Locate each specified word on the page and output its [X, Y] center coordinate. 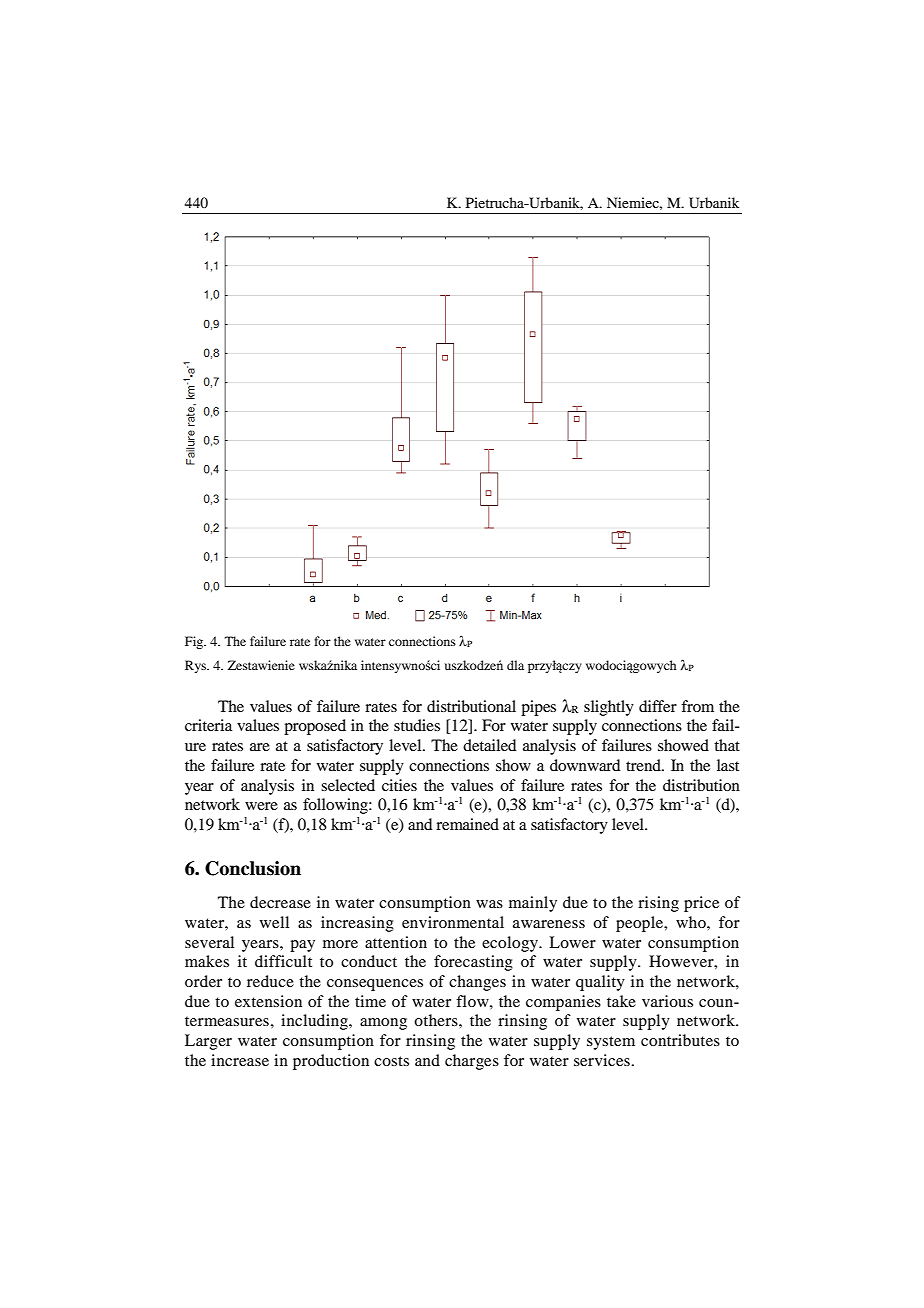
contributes [680, 1040]
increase [240, 1060]
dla [515, 665]
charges [472, 1062]
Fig [195, 642]
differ [658, 706]
